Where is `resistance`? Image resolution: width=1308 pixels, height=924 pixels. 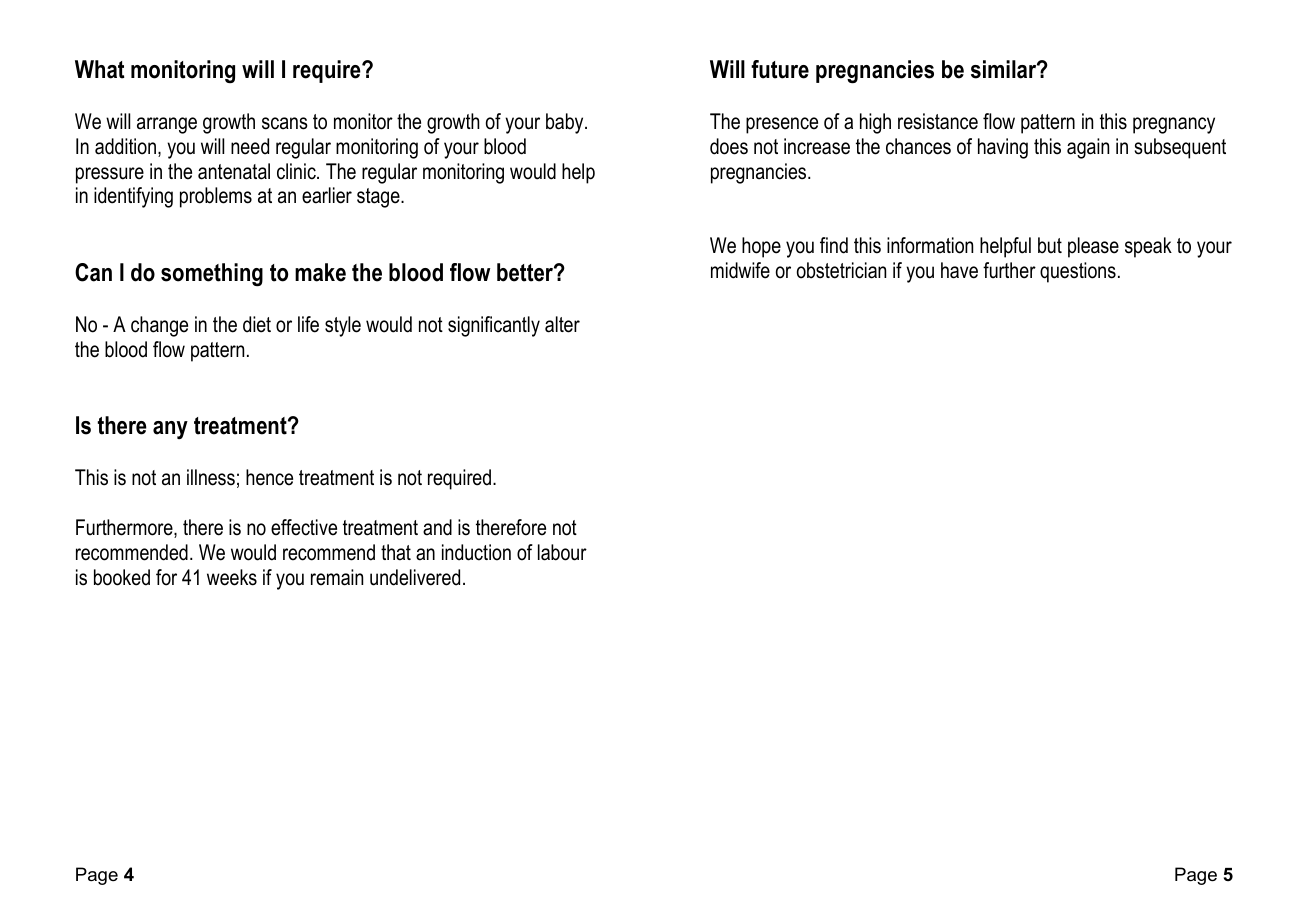
resistance is located at coordinates (938, 121).
